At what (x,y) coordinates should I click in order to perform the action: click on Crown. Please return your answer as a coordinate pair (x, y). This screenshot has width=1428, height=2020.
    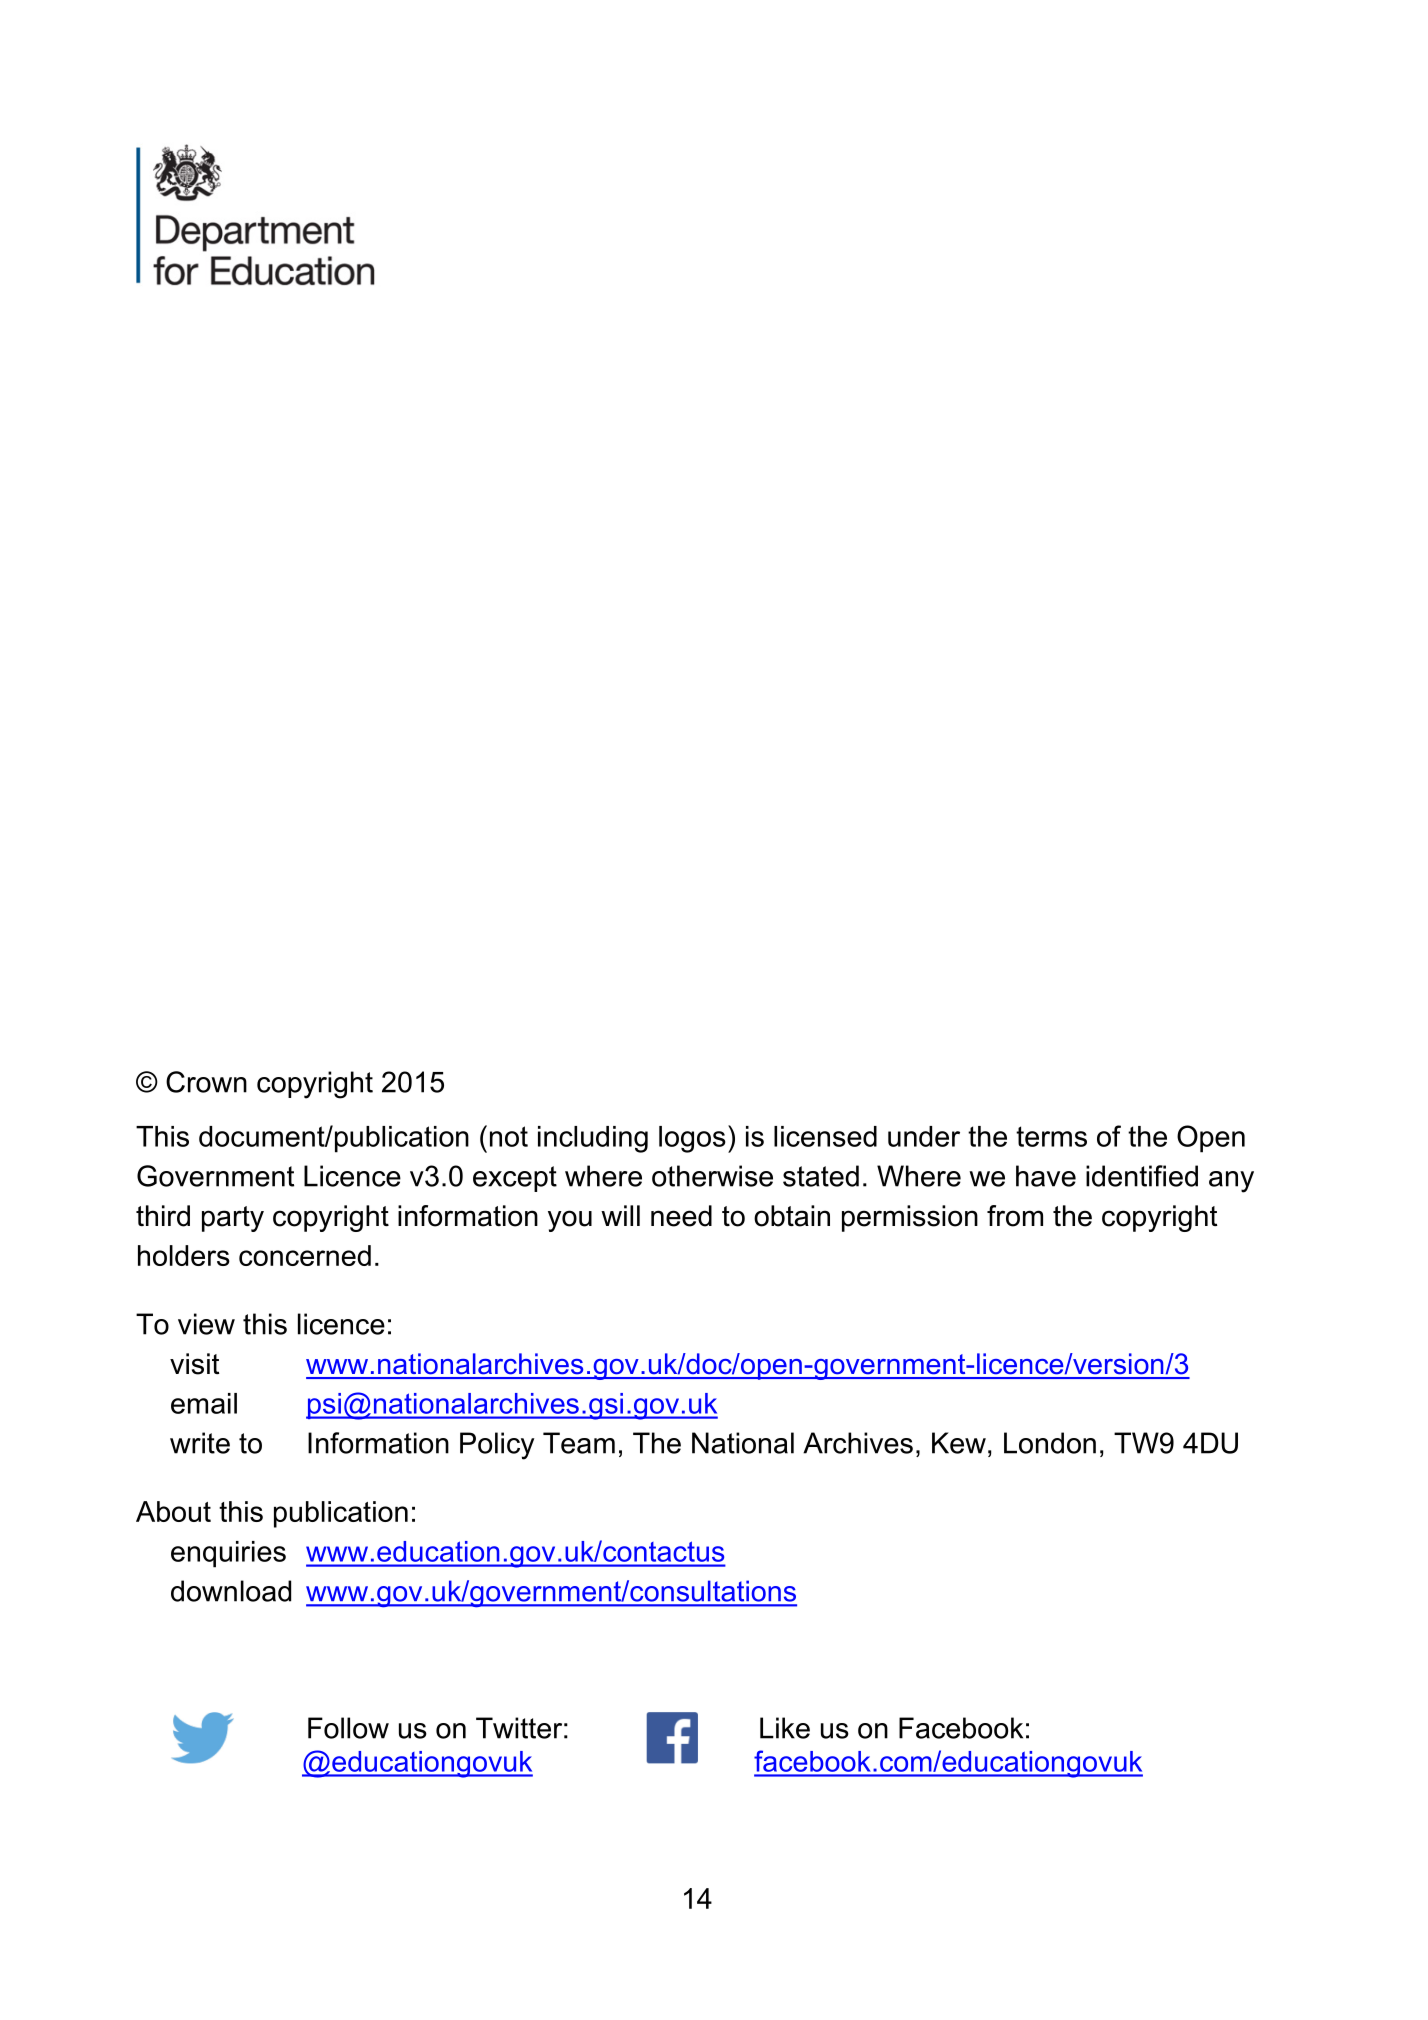
    Looking at the image, I should click on (206, 1082).
